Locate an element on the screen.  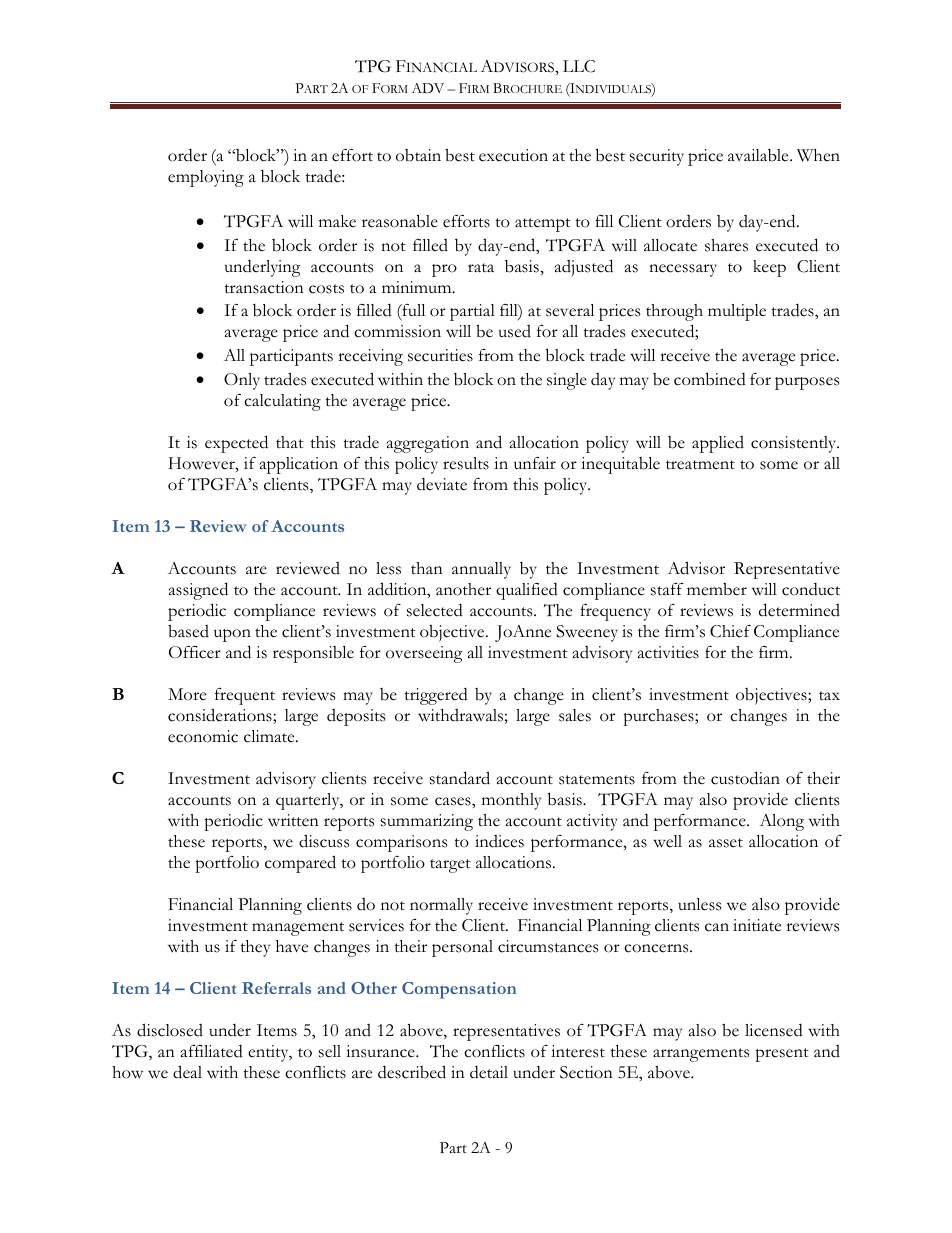
written is located at coordinates (293, 820).
